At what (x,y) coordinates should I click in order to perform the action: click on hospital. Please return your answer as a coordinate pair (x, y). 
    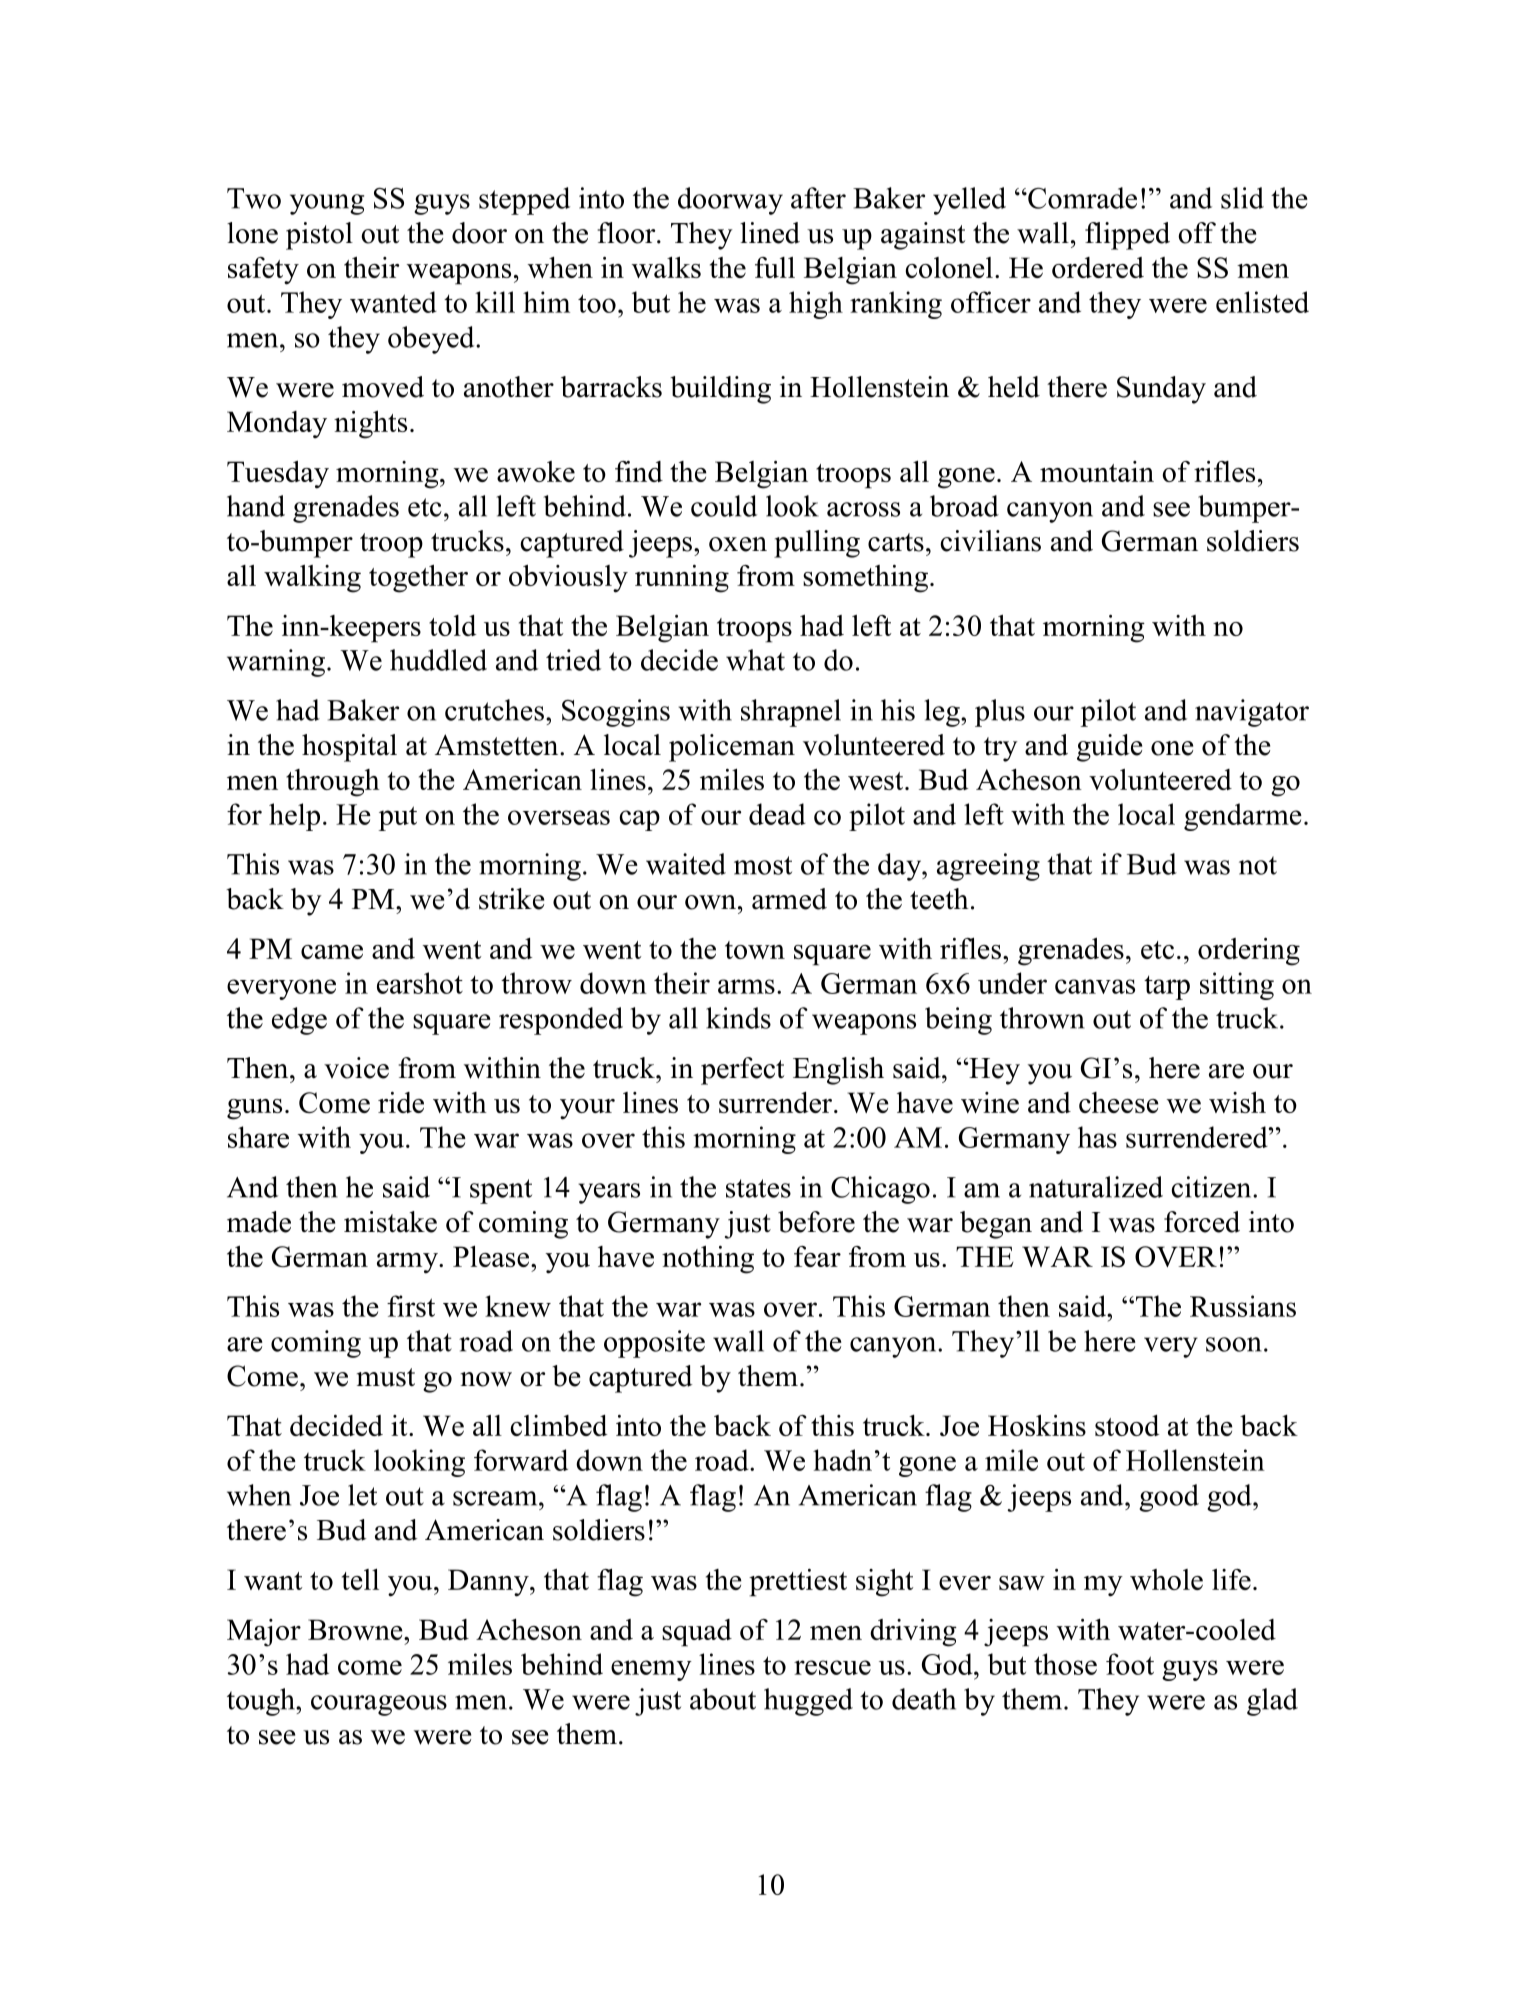
    Looking at the image, I should click on (349, 748).
